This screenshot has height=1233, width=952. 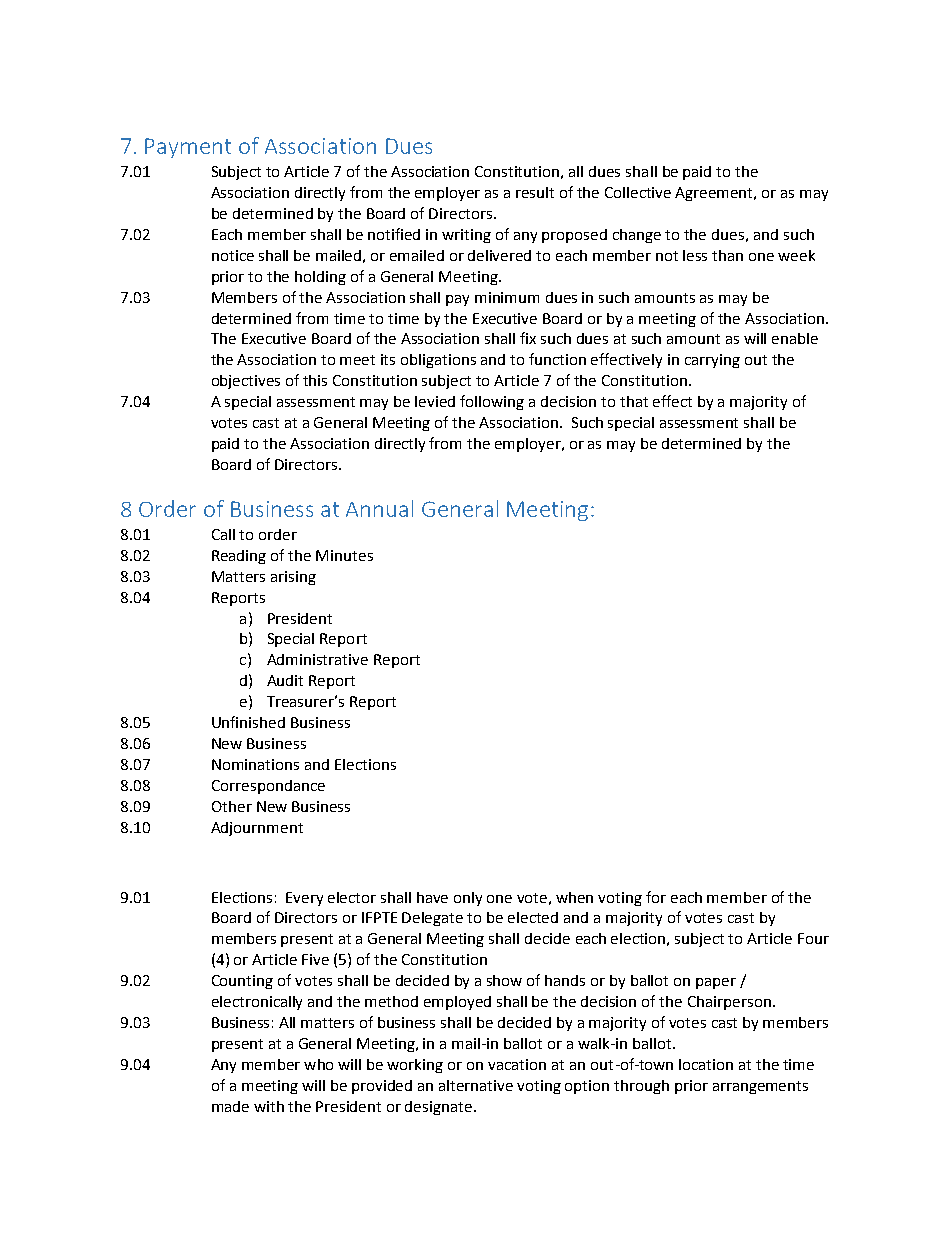 I want to click on carrying, so click(x=712, y=361).
